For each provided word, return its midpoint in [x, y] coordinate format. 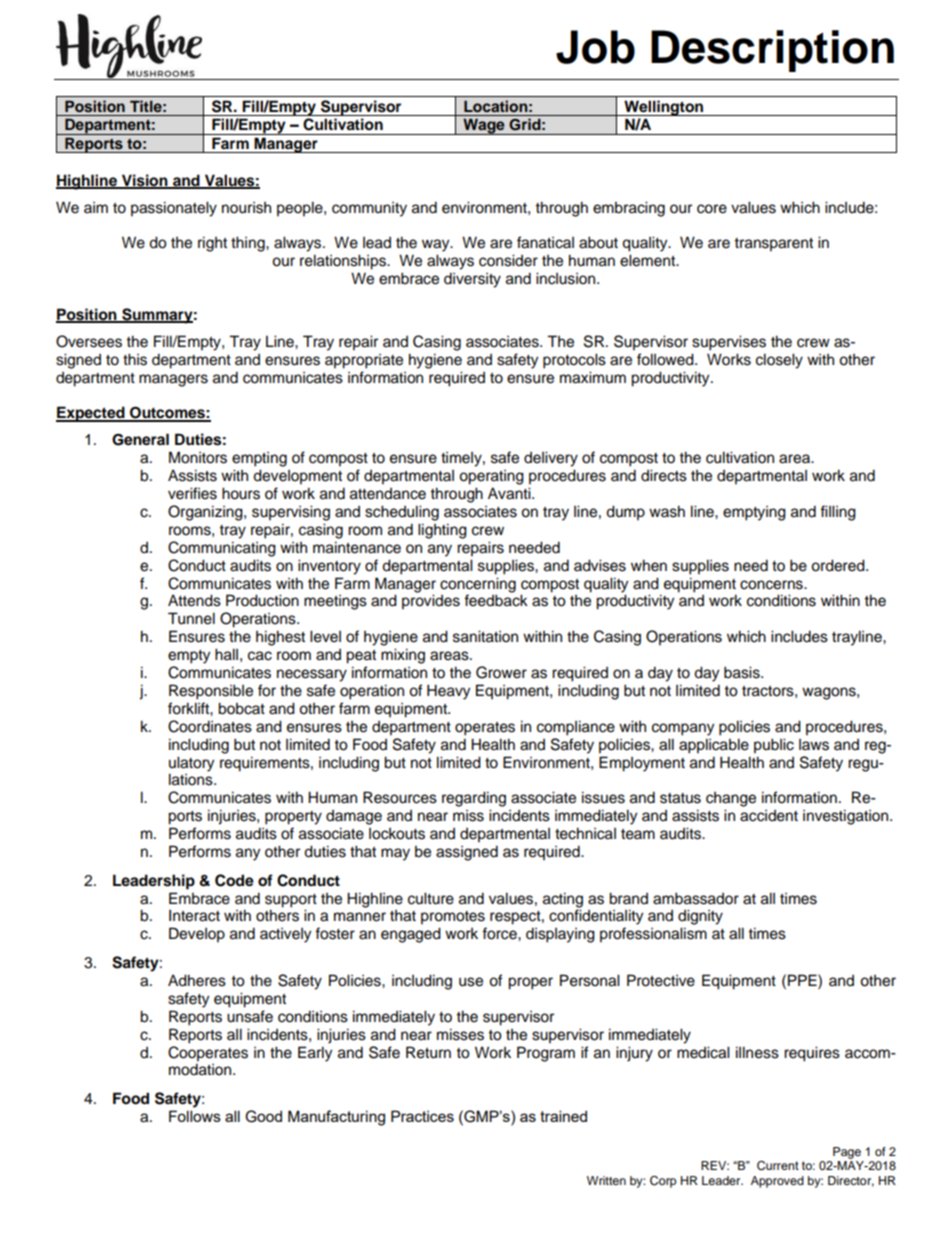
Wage [484, 126]
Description [772, 51]
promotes [453, 918]
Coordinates [210, 726]
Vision [145, 181]
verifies [192, 493]
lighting [442, 531]
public [774, 746]
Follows [195, 1116]
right [212, 244]
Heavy [448, 692]
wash [667, 511]
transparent [773, 245]
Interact [194, 915]
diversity [472, 280]
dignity [700, 917]
